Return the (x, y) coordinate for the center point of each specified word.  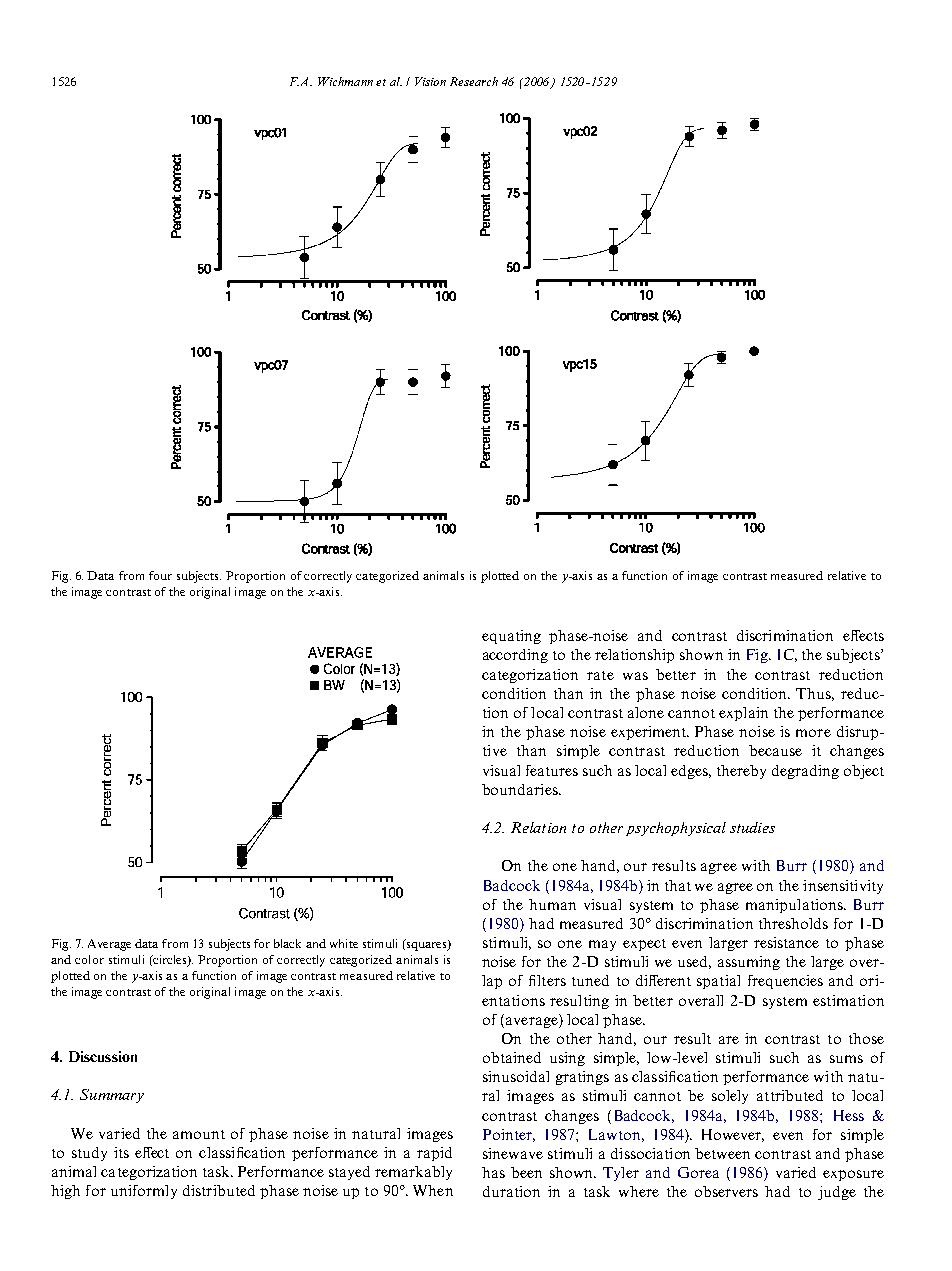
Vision (430, 81)
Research (474, 81)
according (515, 656)
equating (511, 637)
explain (743, 714)
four (160, 575)
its (121, 1152)
